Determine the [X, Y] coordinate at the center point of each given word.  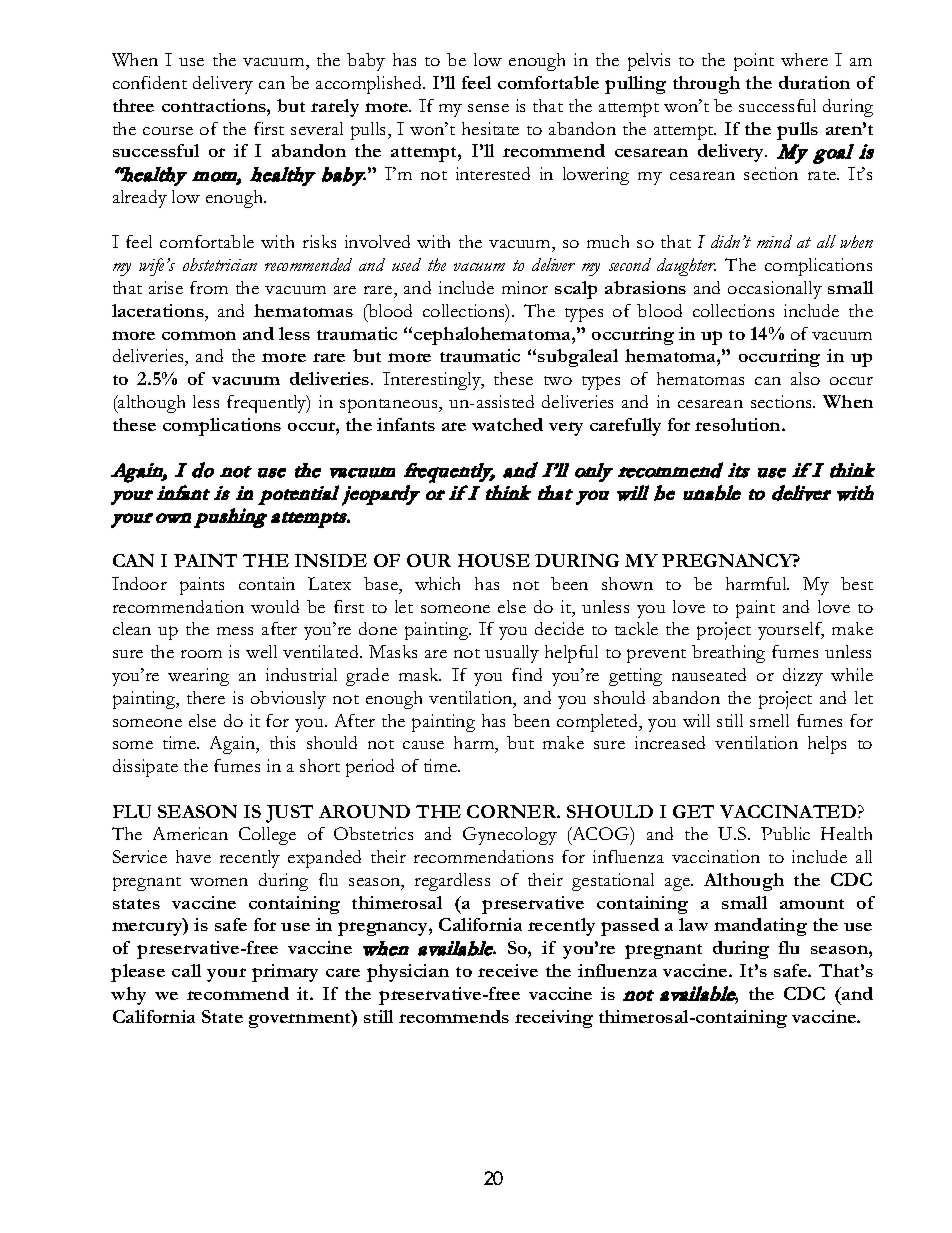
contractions [215, 105]
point [754, 62]
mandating [760, 927]
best [857, 583]
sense [488, 108]
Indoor [139, 583]
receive [508, 970]
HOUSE [494, 560]
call [186, 970]
